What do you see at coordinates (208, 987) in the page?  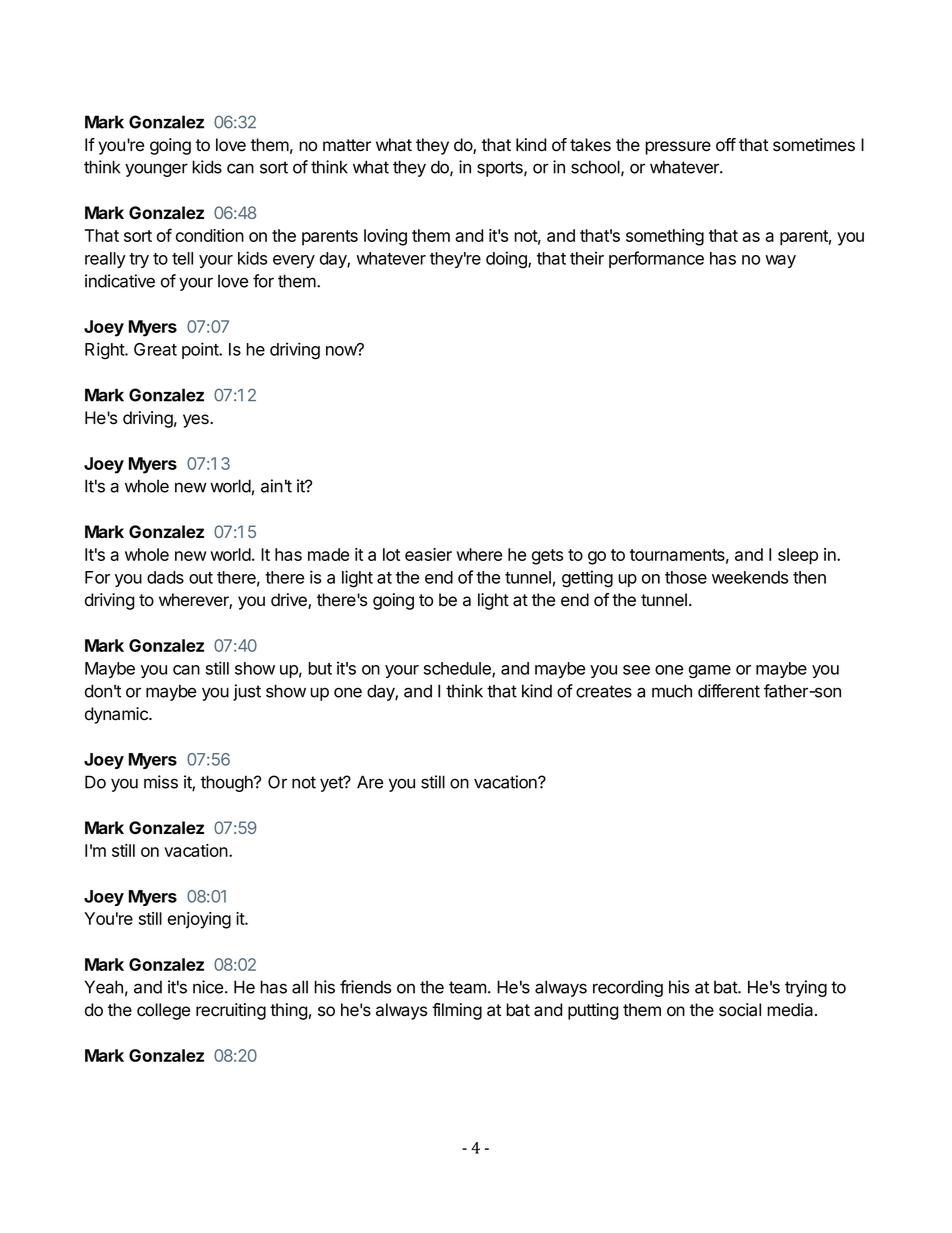 I see `nice` at bounding box center [208, 987].
